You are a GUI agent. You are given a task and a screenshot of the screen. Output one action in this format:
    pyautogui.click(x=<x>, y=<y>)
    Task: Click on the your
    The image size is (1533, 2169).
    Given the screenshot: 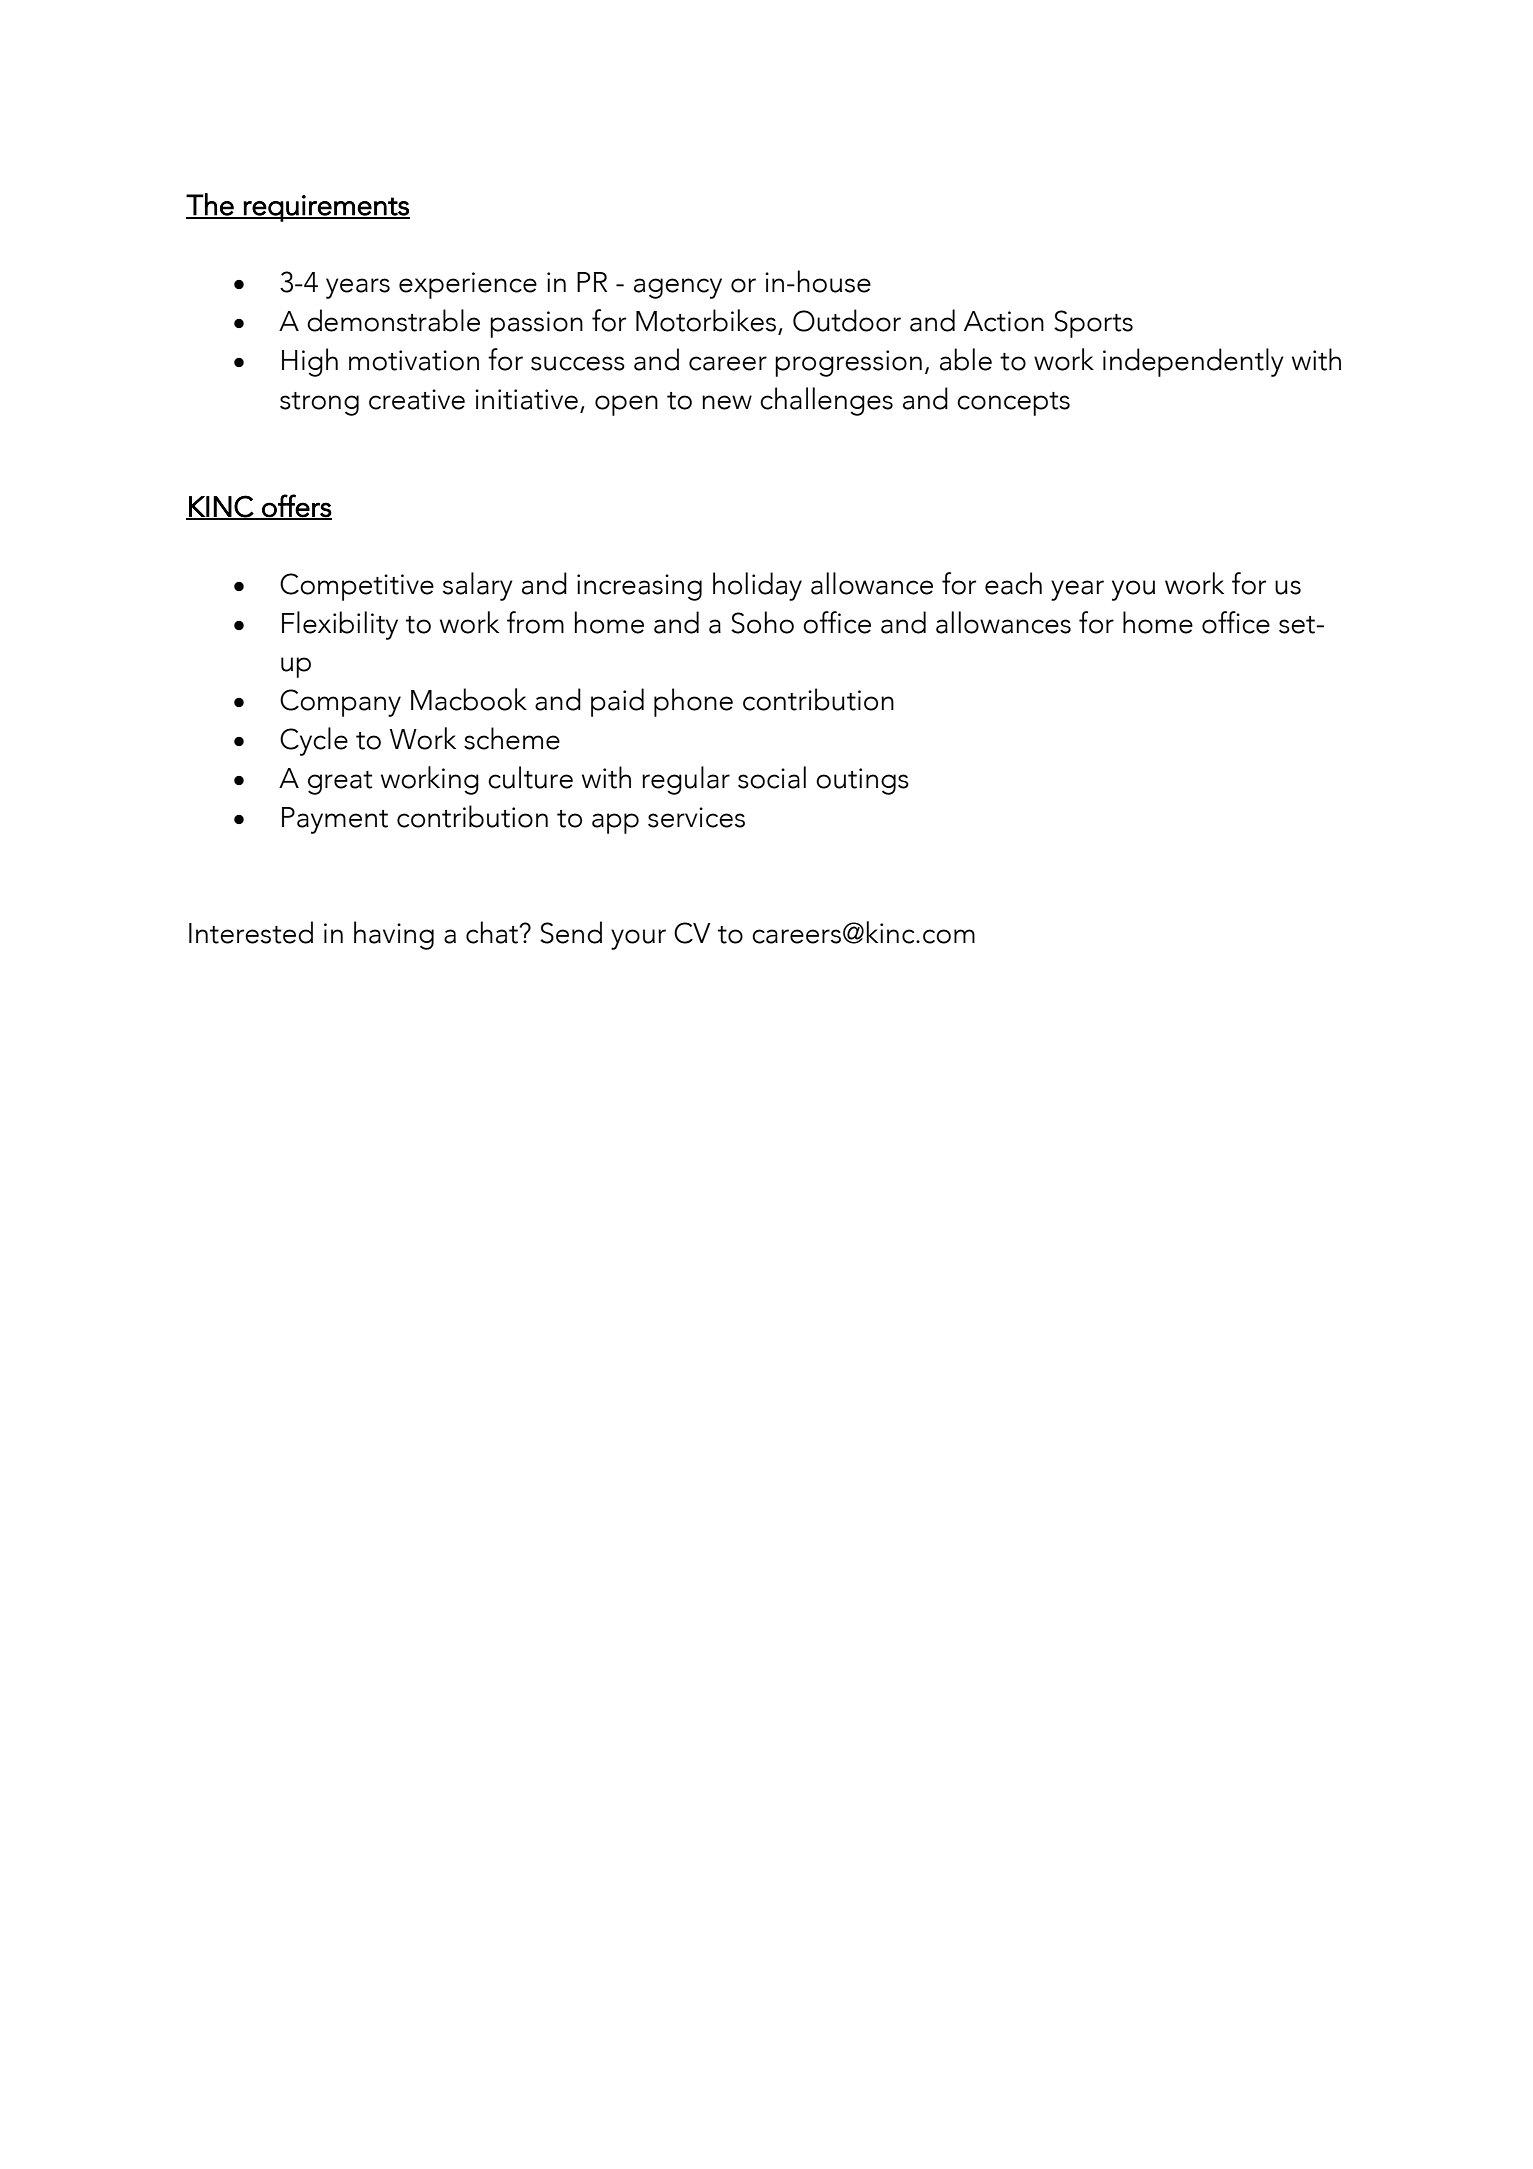 What is the action you would take?
    pyautogui.click(x=638, y=939)
